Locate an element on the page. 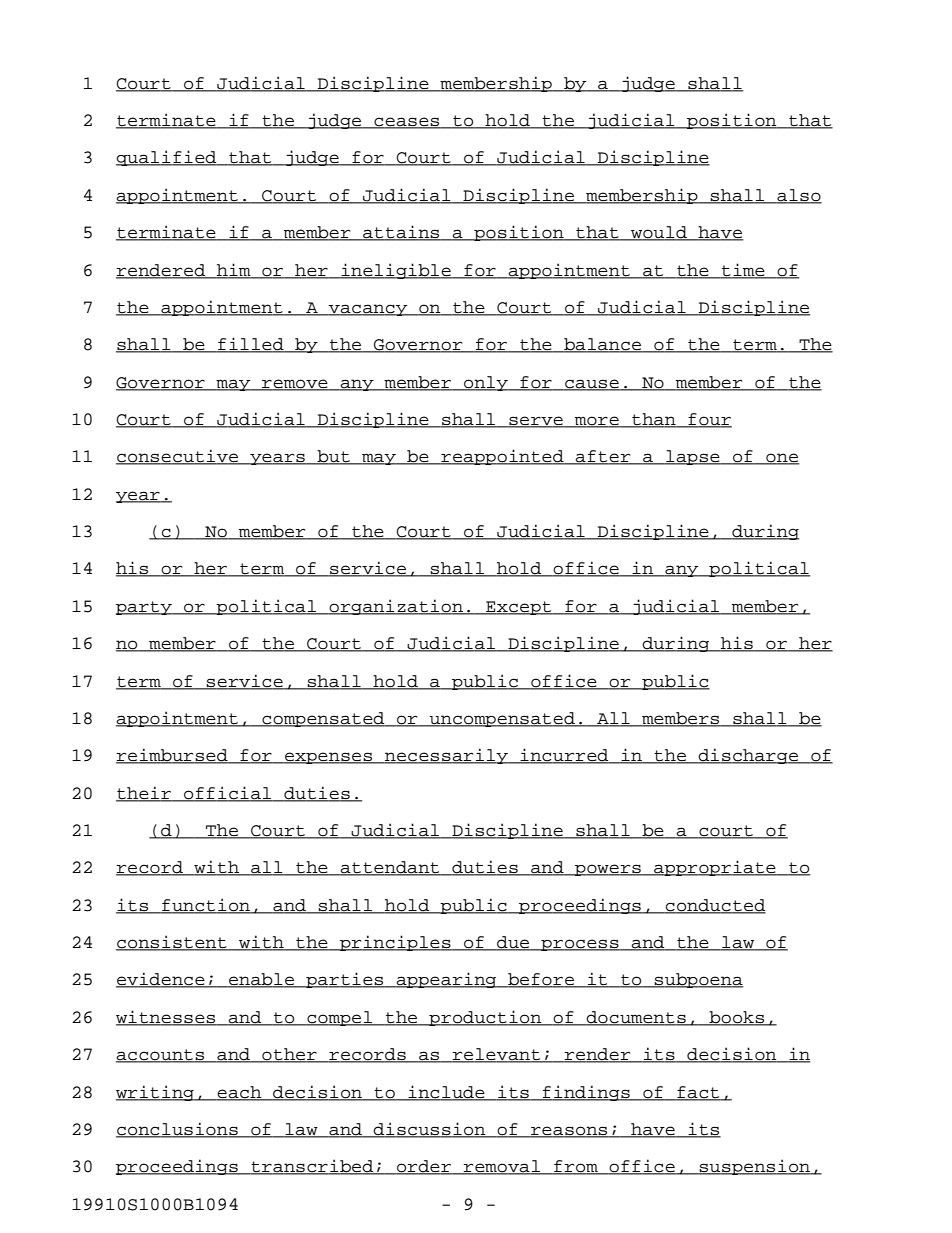  party is located at coordinates (145, 608).
